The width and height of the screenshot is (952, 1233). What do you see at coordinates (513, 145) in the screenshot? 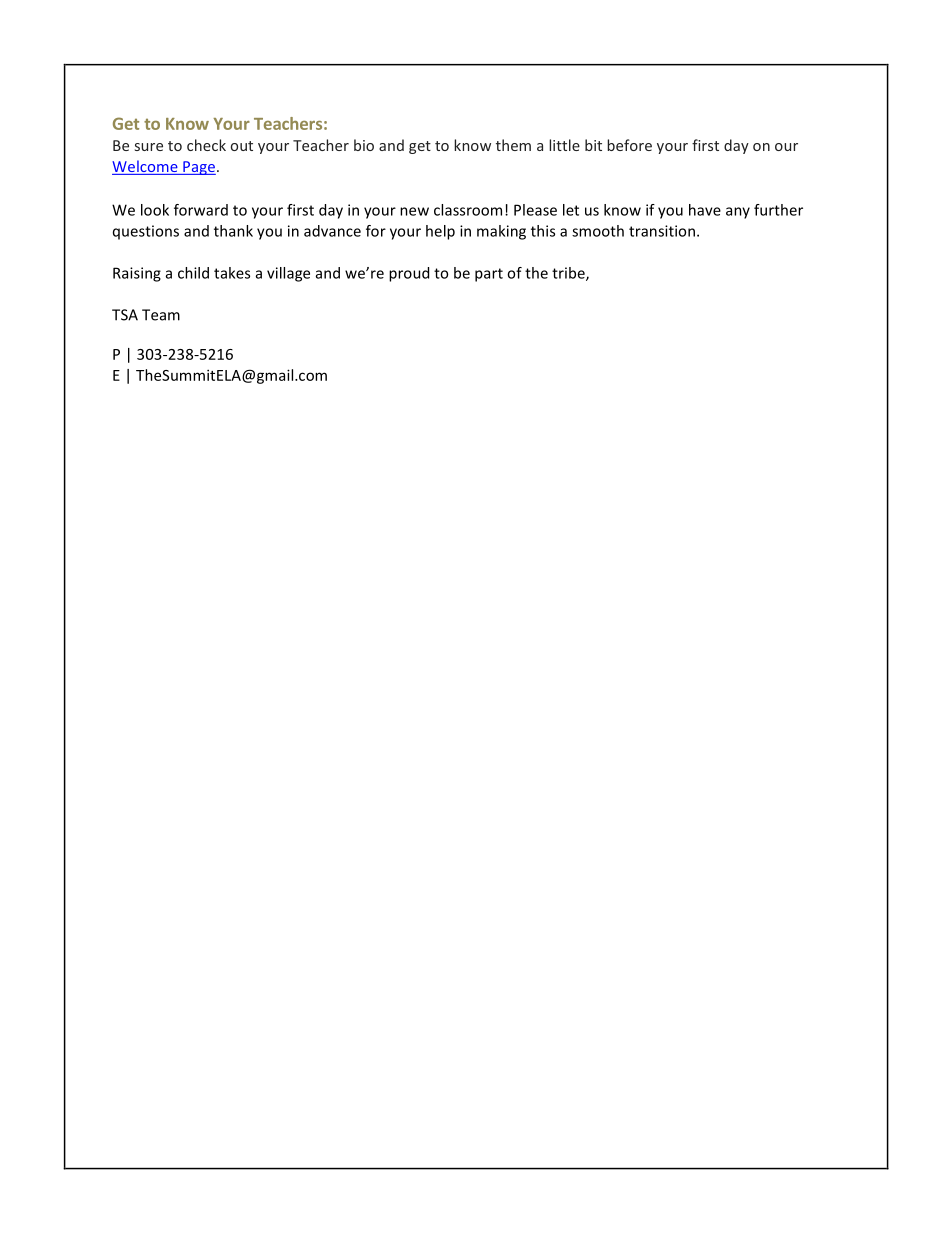
I see `them` at bounding box center [513, 145].
